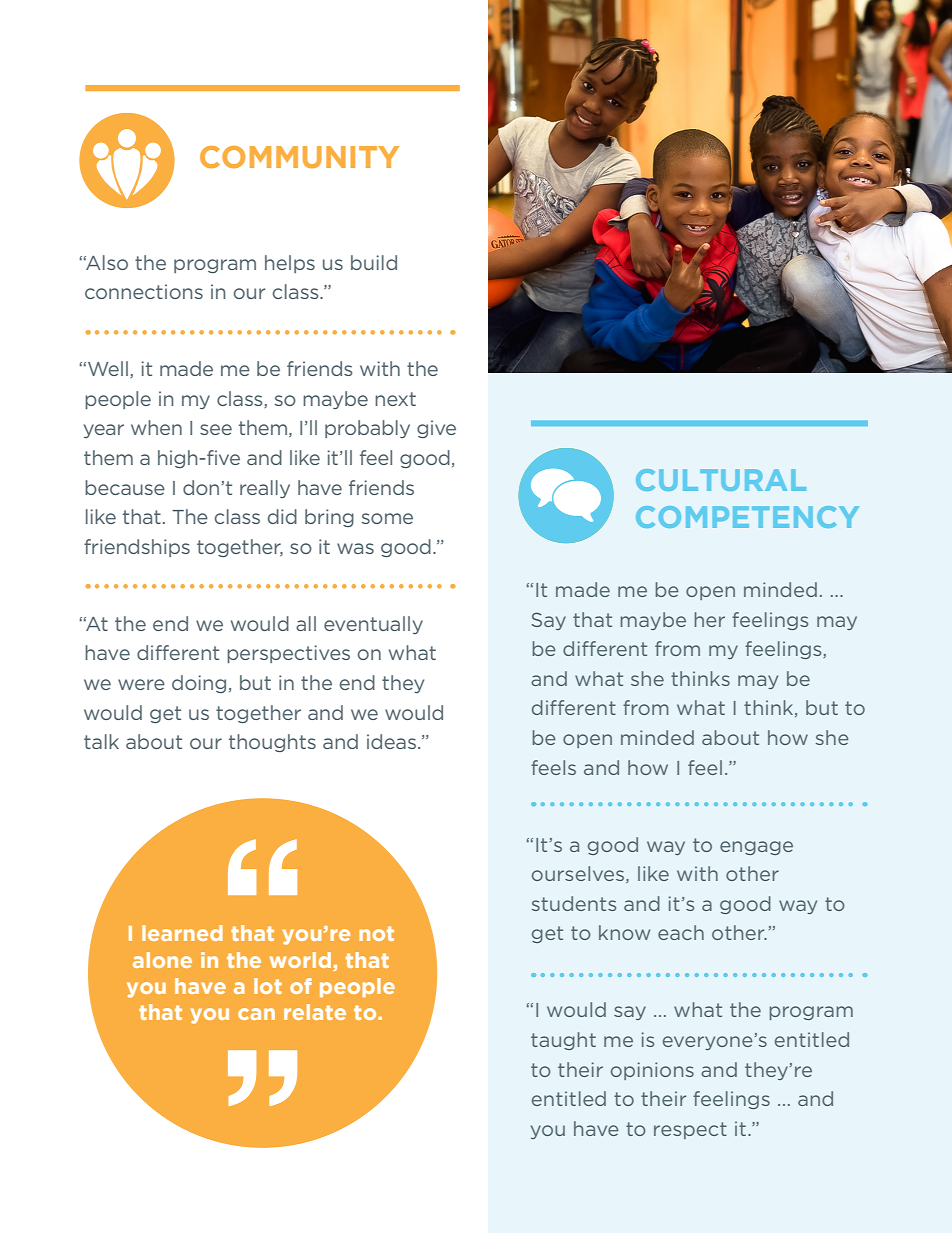 Image resolution: width=952 pixels, height=1233 pixels. I want to click on build, so click(374, 262).
